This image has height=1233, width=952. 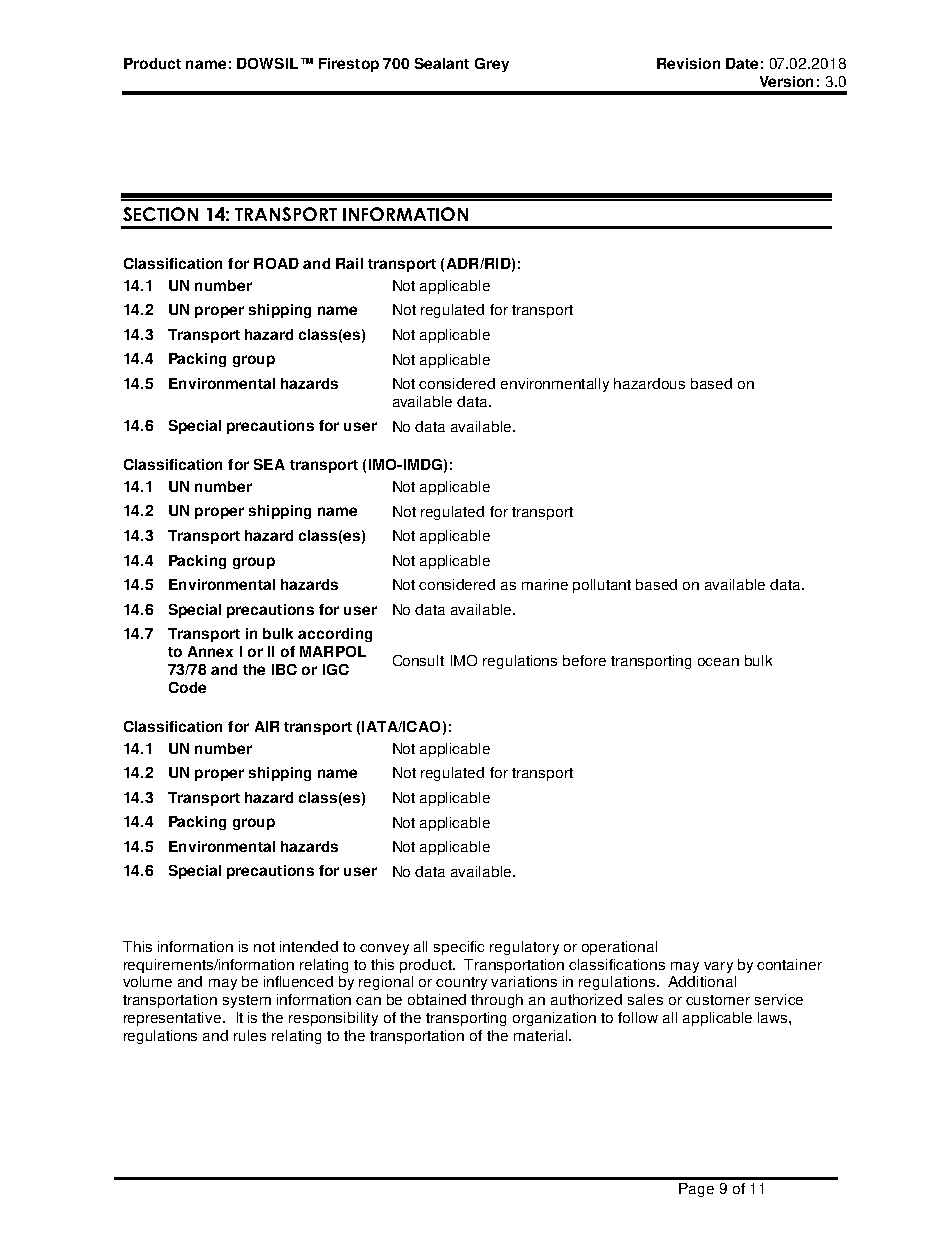 I want to click on Code, so click(x=187, y=687).
